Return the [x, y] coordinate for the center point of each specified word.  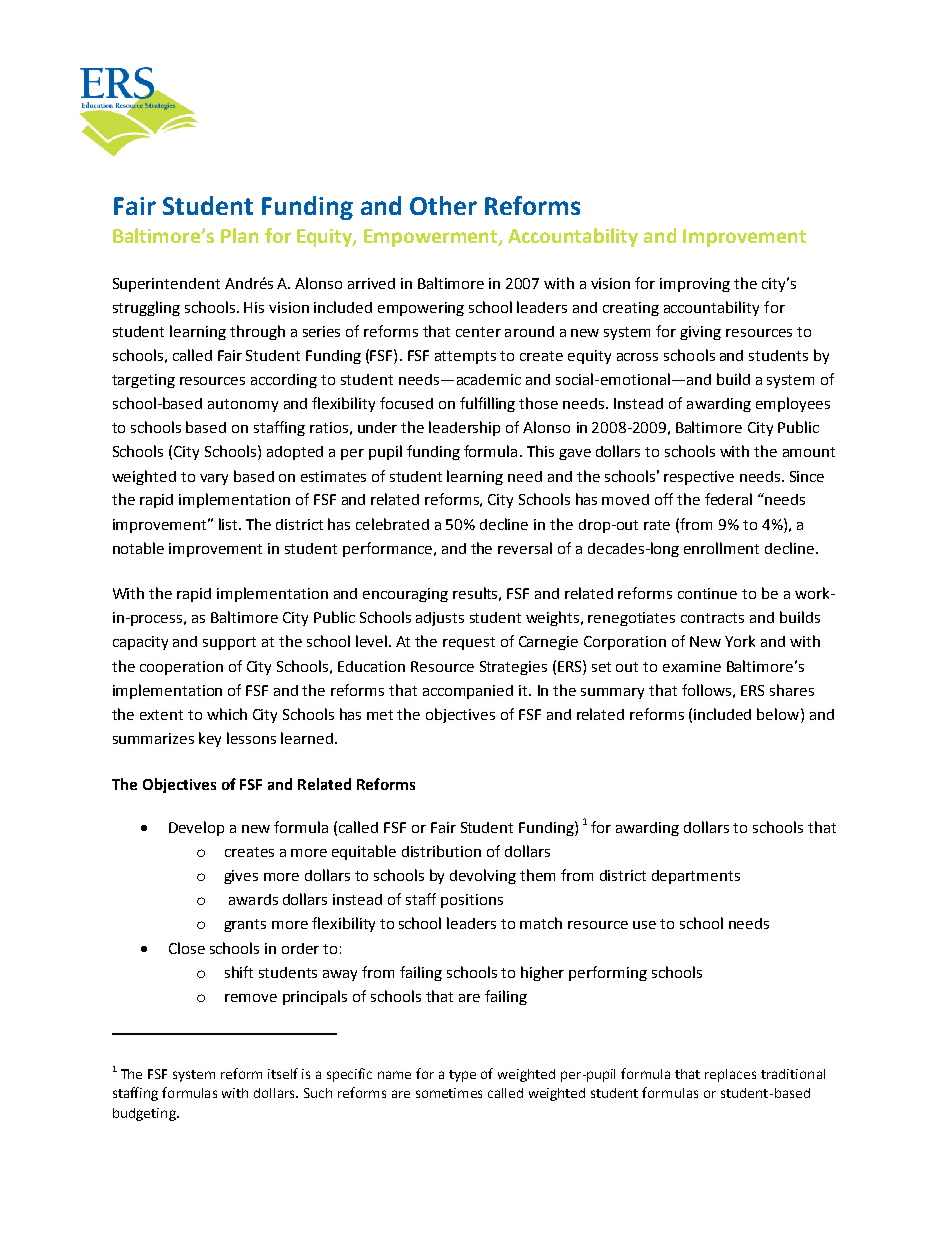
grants [245, 925]
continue [707, 593]
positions [472, 901]
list [229, 524]
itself [283, 1073]
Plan [239, 235]
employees [793, 404]
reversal [525, 548]
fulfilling [487, 404]
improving [695, 285]
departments [696, 877]
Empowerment [432, 238]
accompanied [468, 692]
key [210, 739]
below [779, 714]
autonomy [243, 405]
